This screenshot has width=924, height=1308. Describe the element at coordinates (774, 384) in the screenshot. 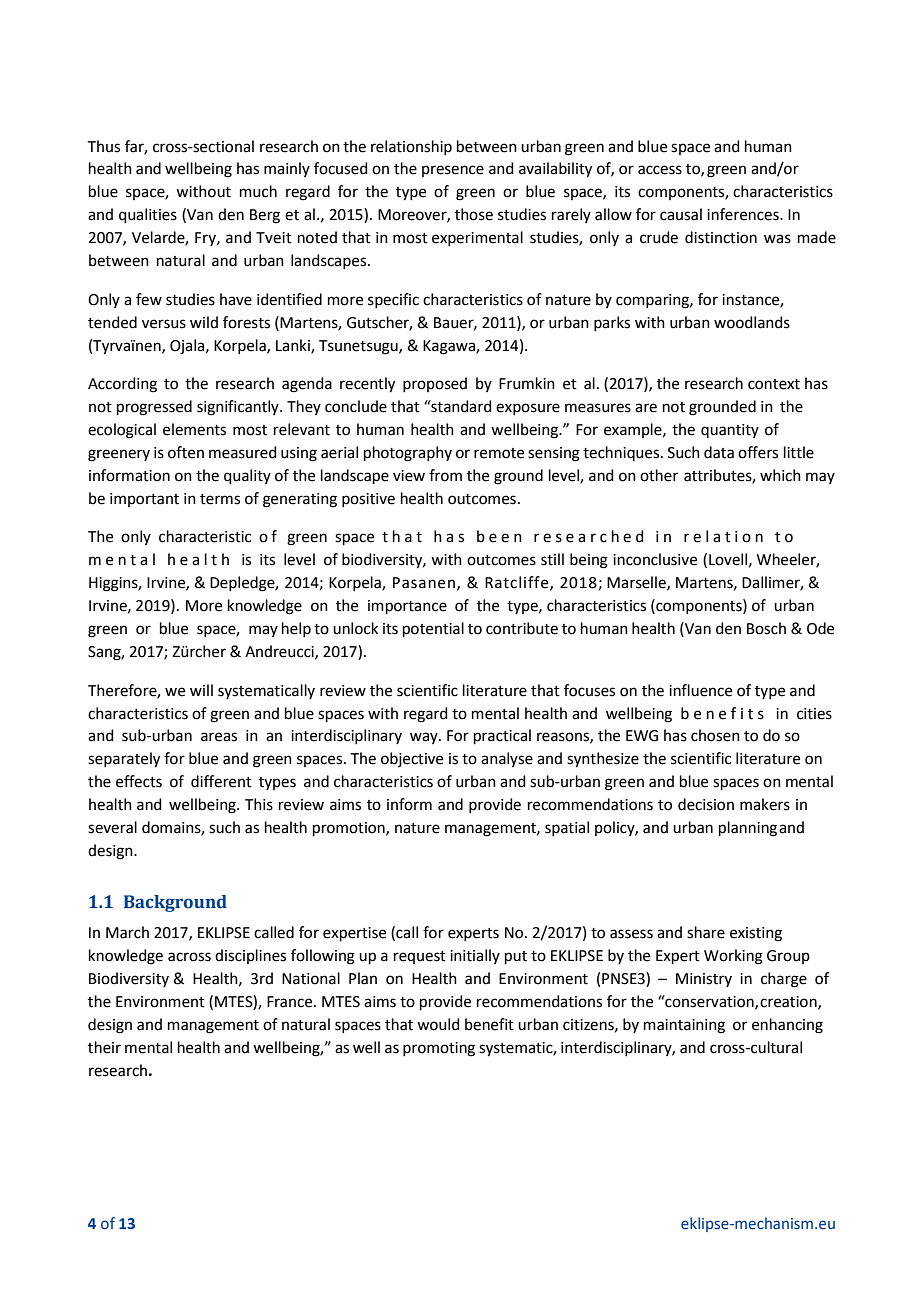

I see `context` at that location.
